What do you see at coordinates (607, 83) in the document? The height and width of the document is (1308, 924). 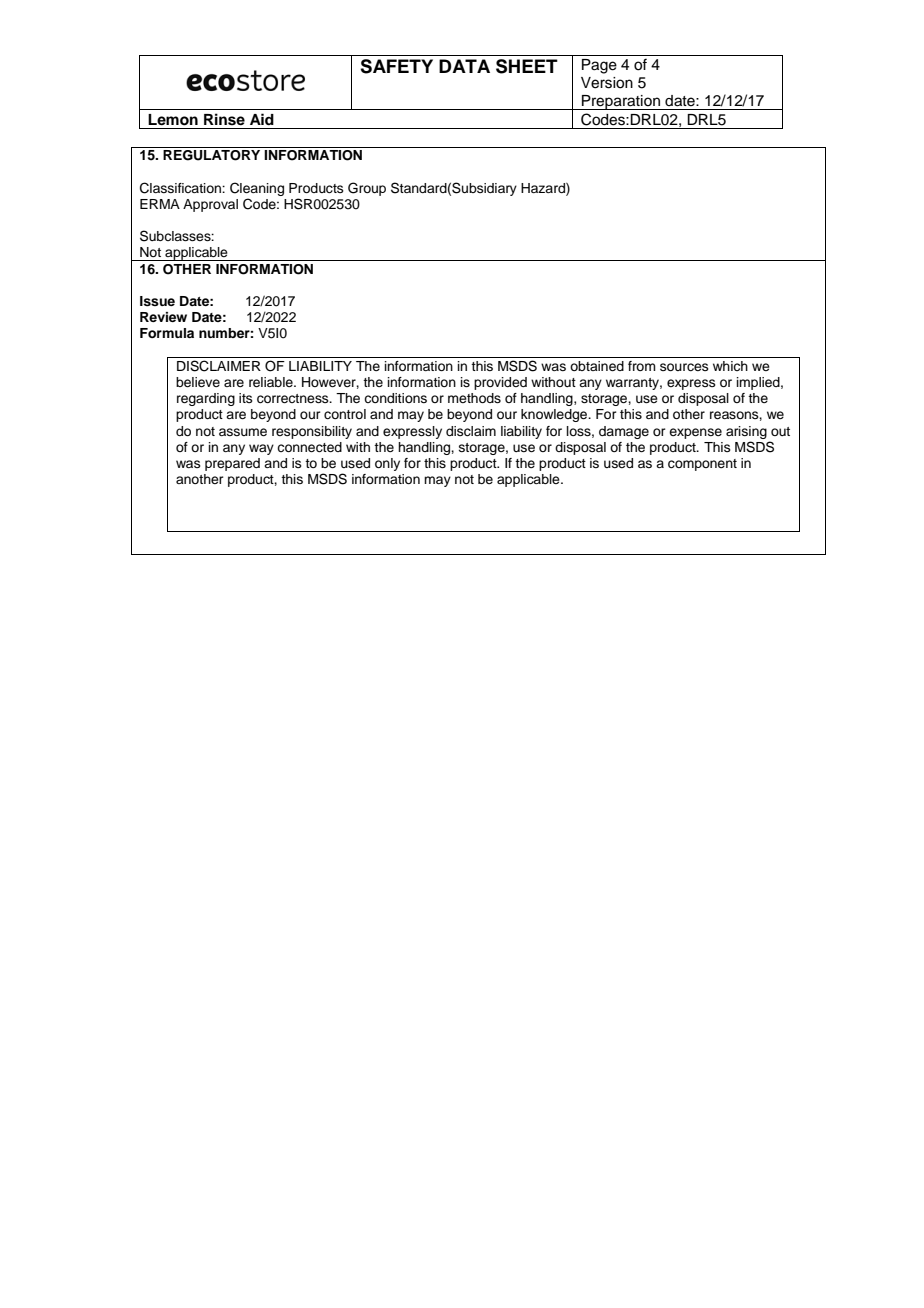 I see `Version` at bounding box center [607, 83].
